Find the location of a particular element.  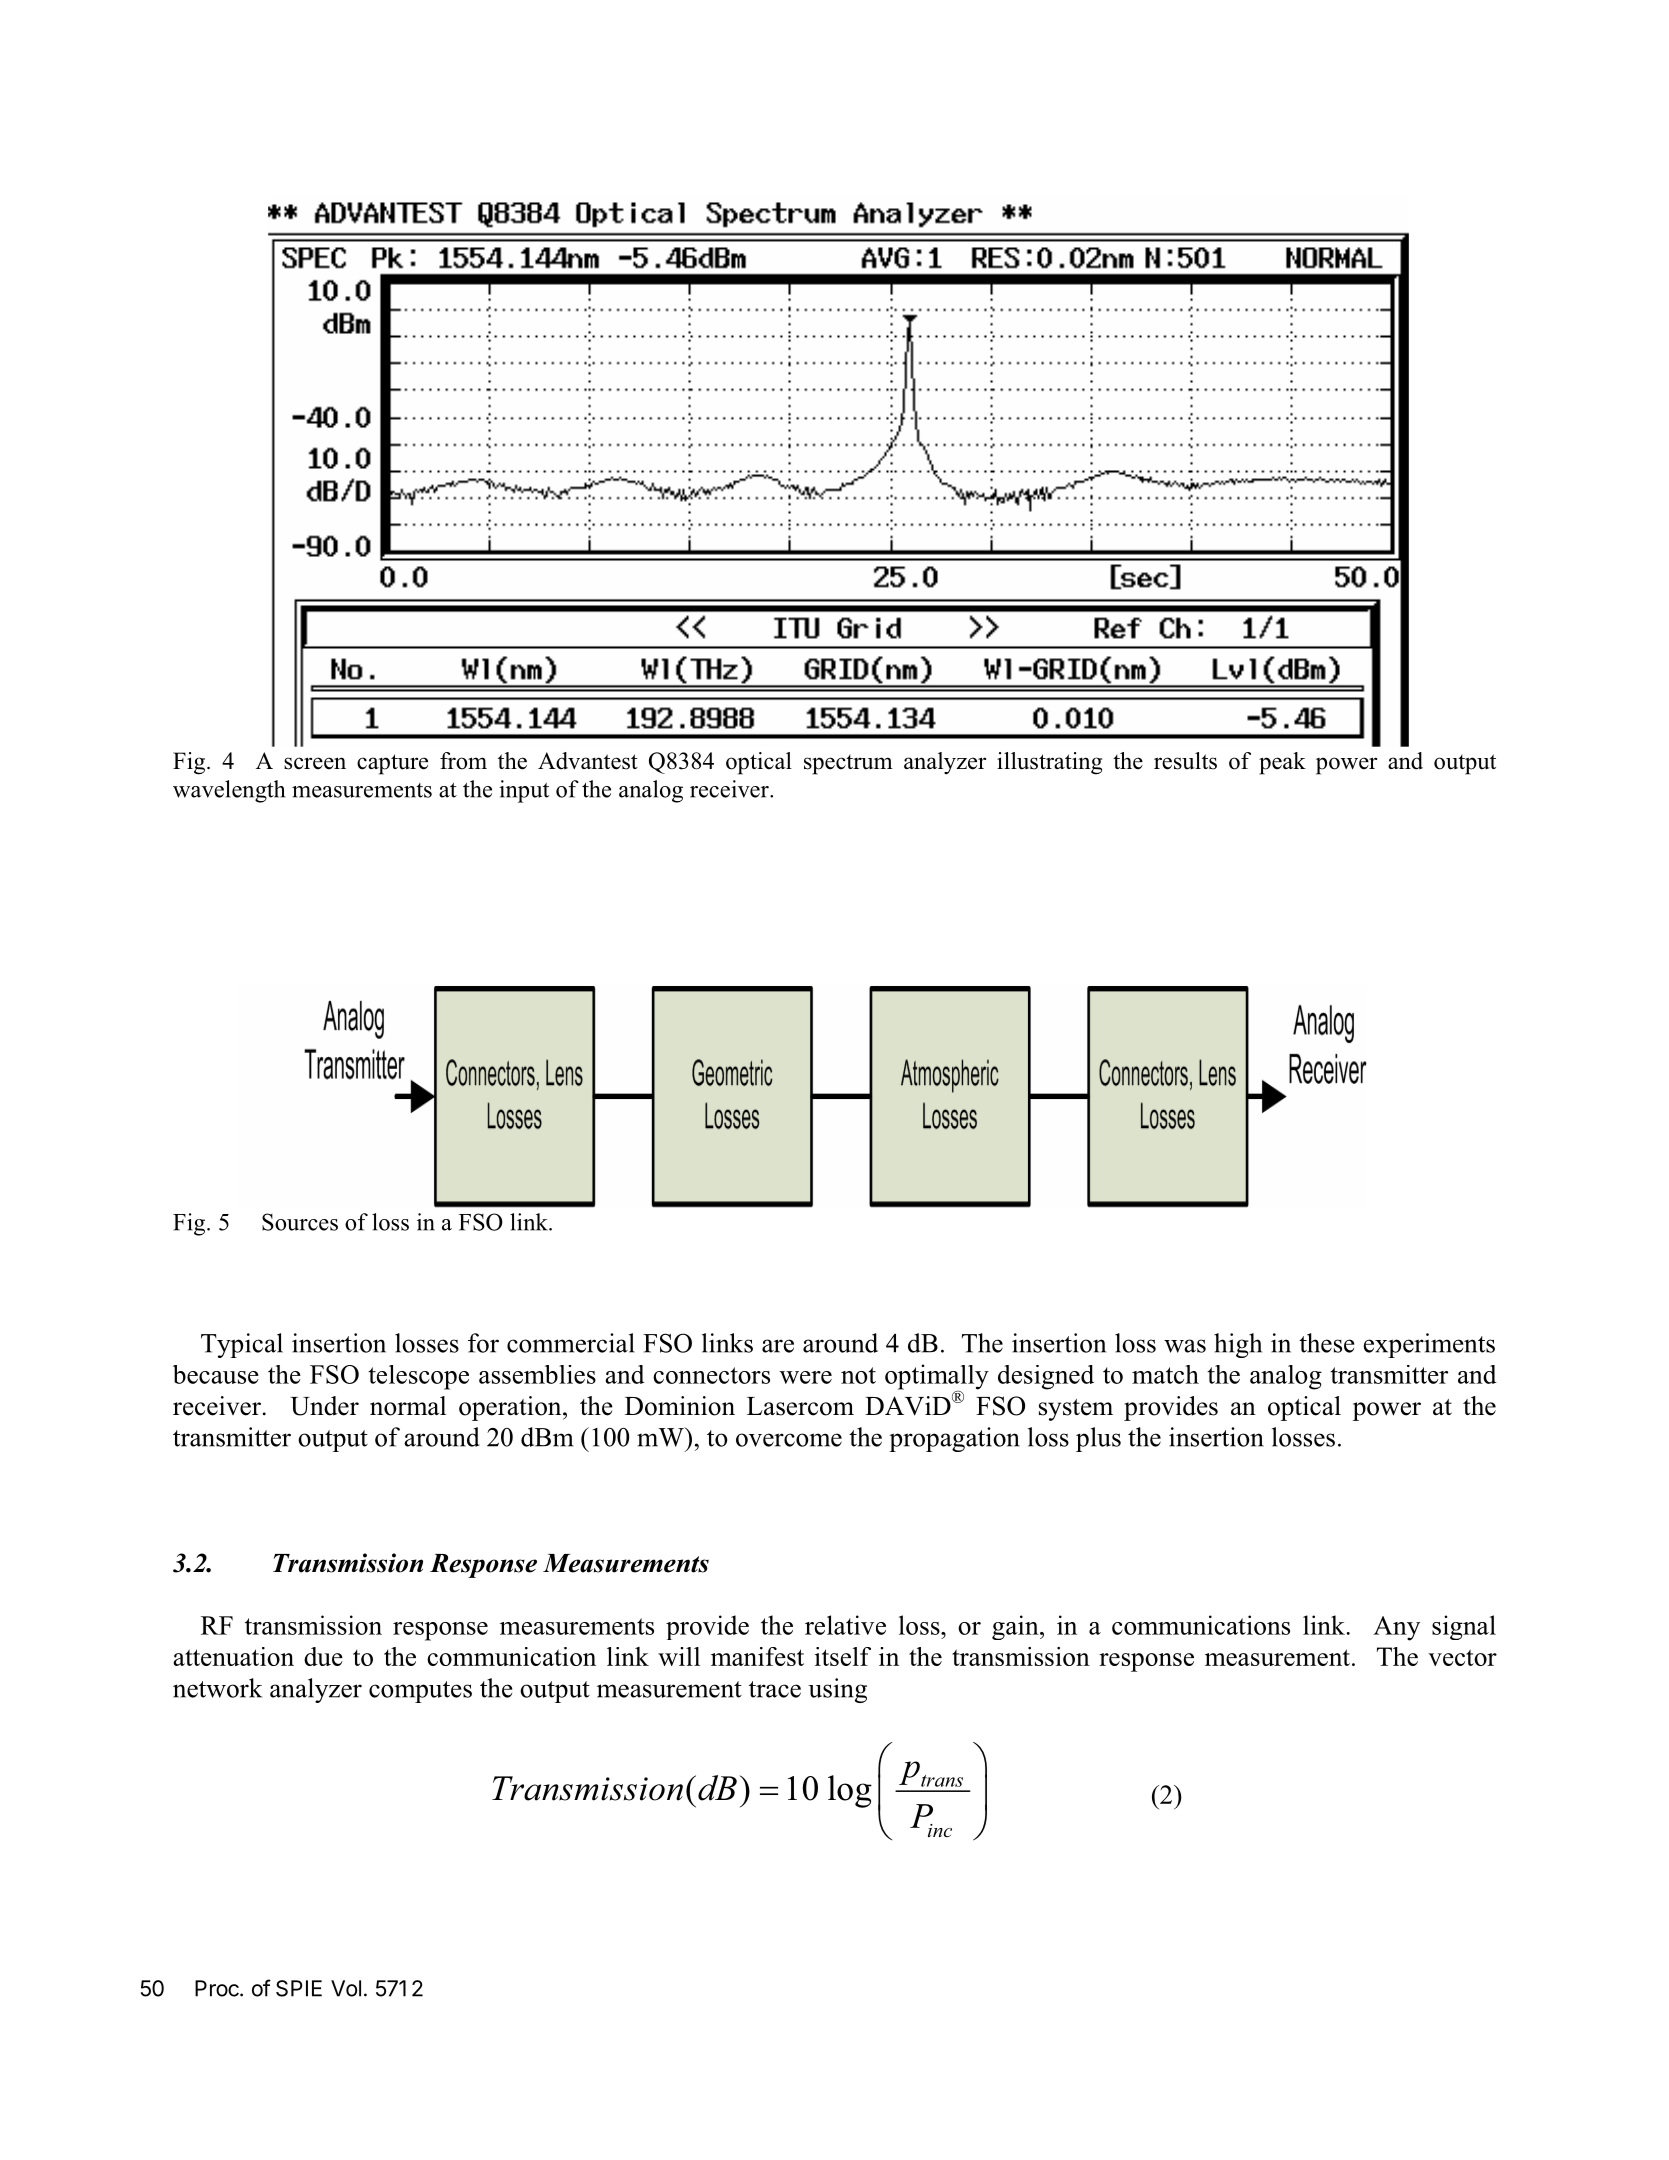

are is located at coordinates (778, 1346).
